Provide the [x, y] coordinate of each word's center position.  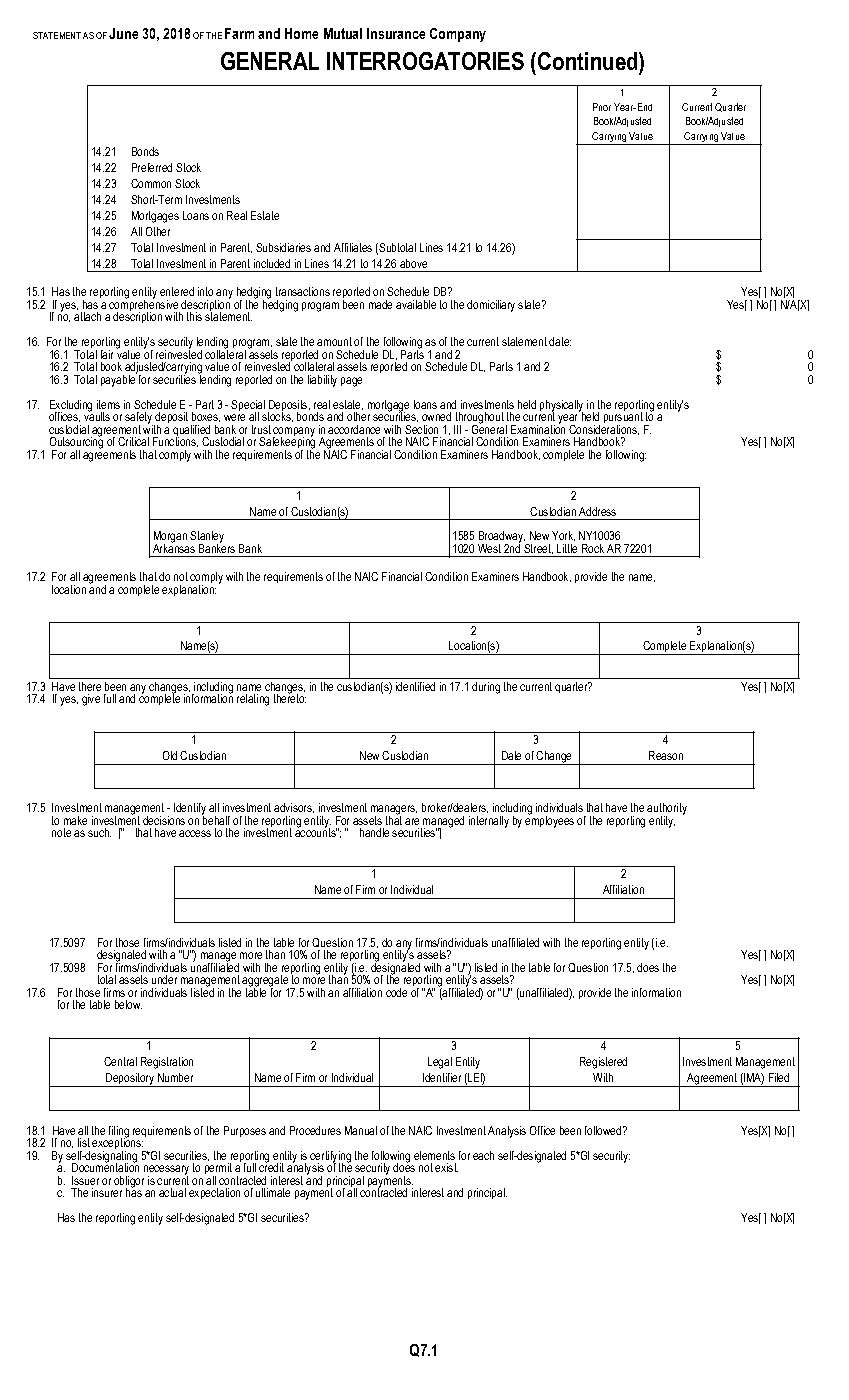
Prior [602, 107]
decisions [164, 820]
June [123, 33]
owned [436, 416]
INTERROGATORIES [425, 61]
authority [667, 810]
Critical [133, 441]
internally [489, 822]
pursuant [624, 418]
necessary [166, 1171]
